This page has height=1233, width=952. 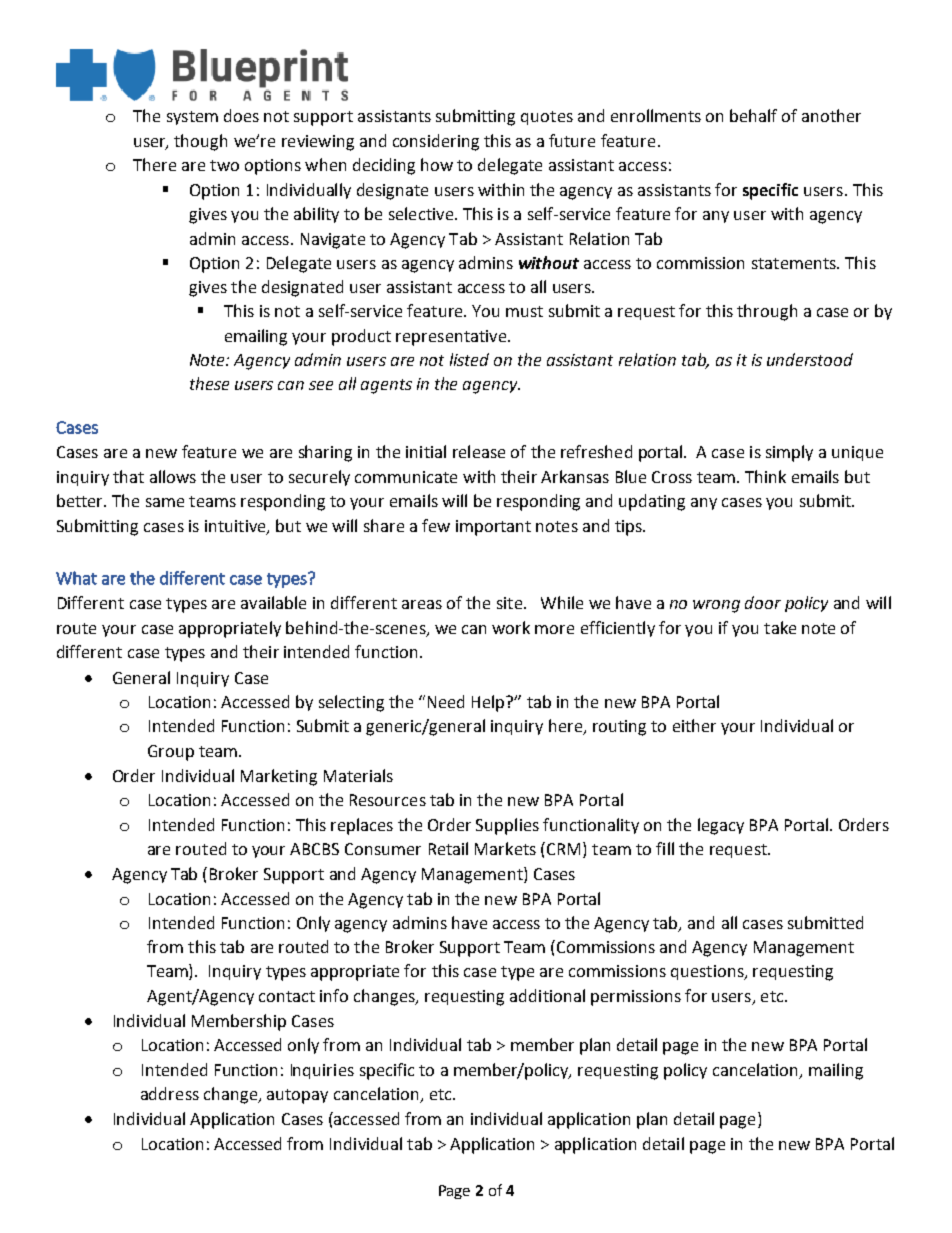 I want to click on door, so click(x=763, y=602).
